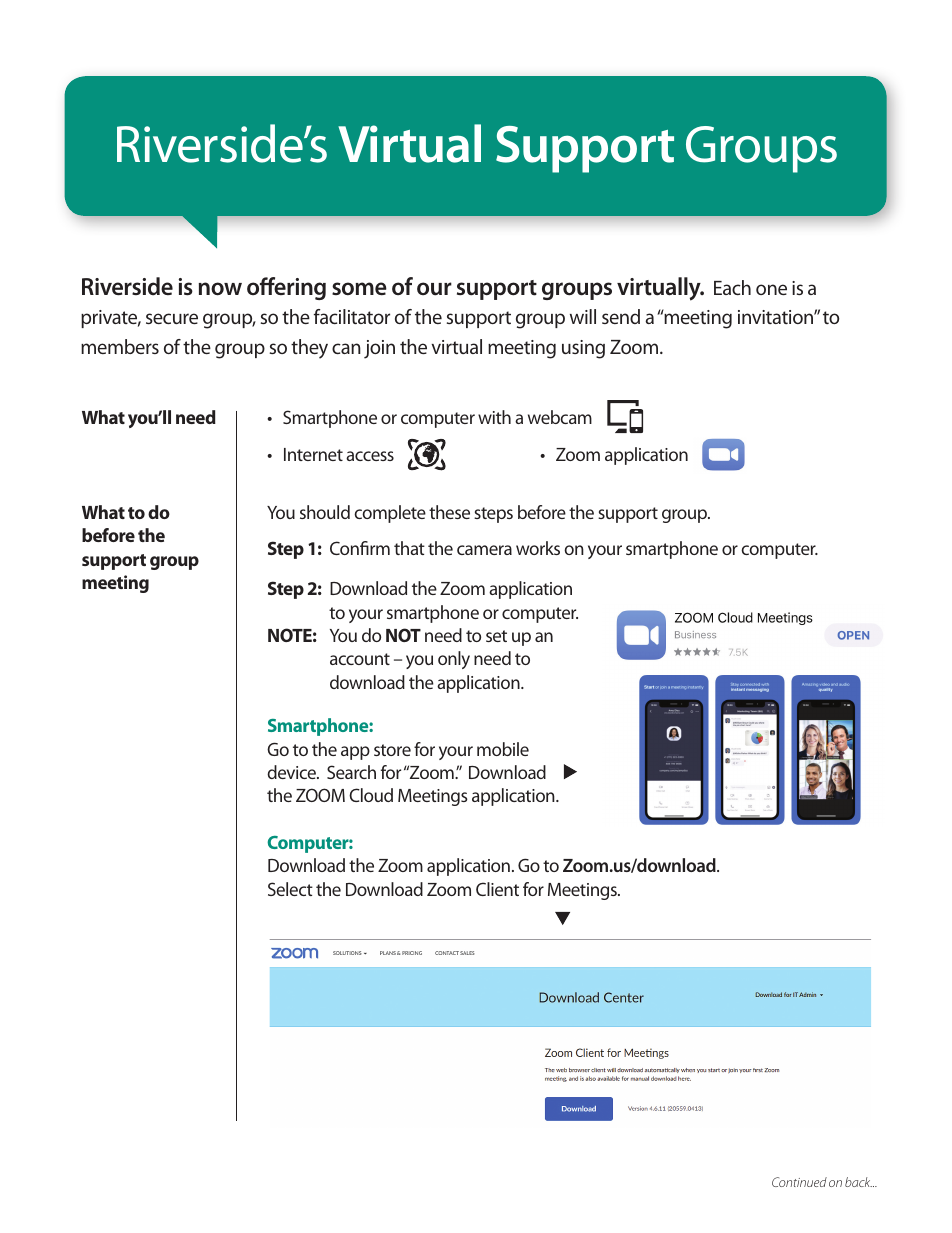 This image has width=952, height=1233. Describe the element at coordinates (290, 889) in the image. I see `Select` at that location.
